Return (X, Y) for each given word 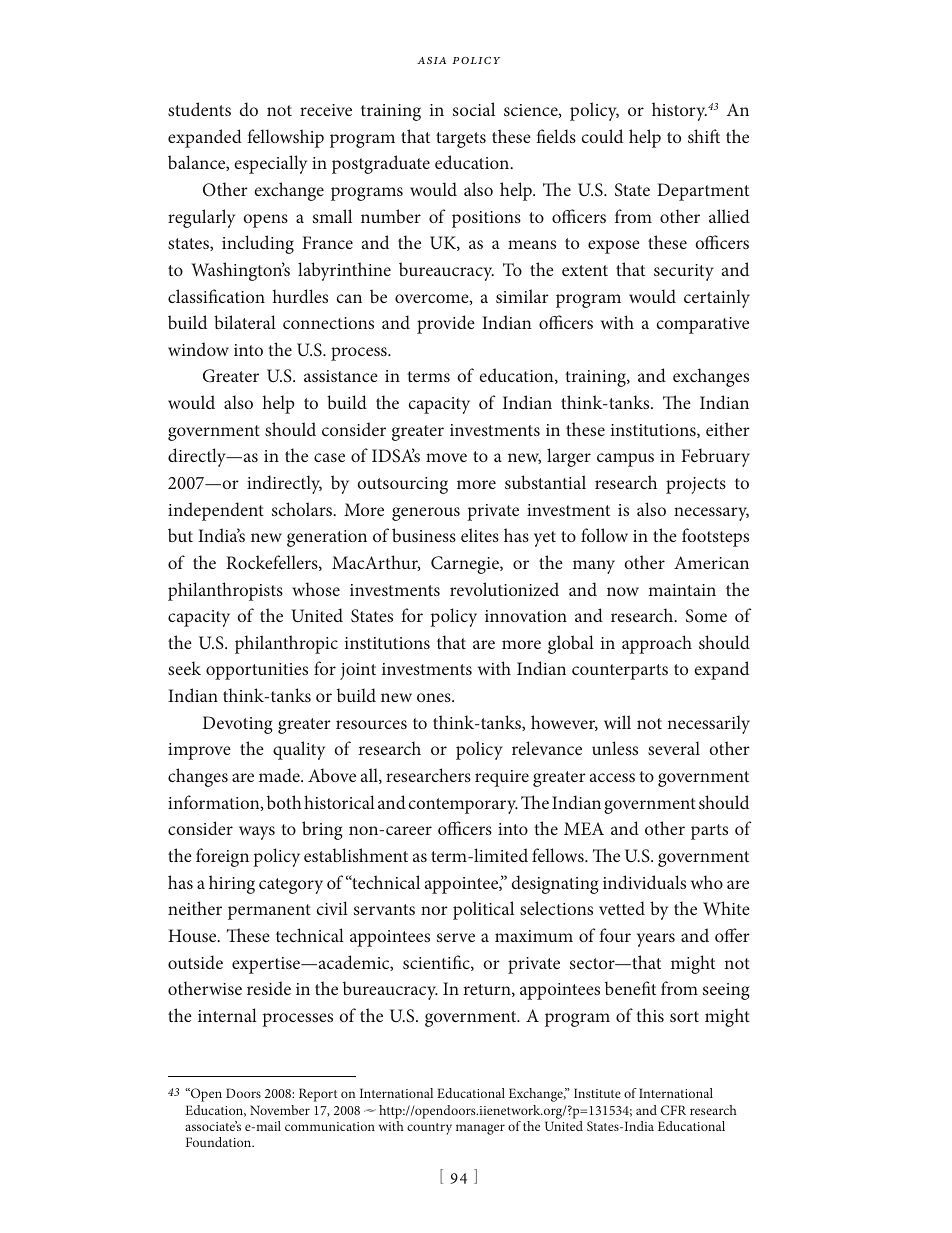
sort (684, 1016)
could (602, 136)
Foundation (220, 1142)
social (474, 109)
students (199, 109)
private (534, 965)
